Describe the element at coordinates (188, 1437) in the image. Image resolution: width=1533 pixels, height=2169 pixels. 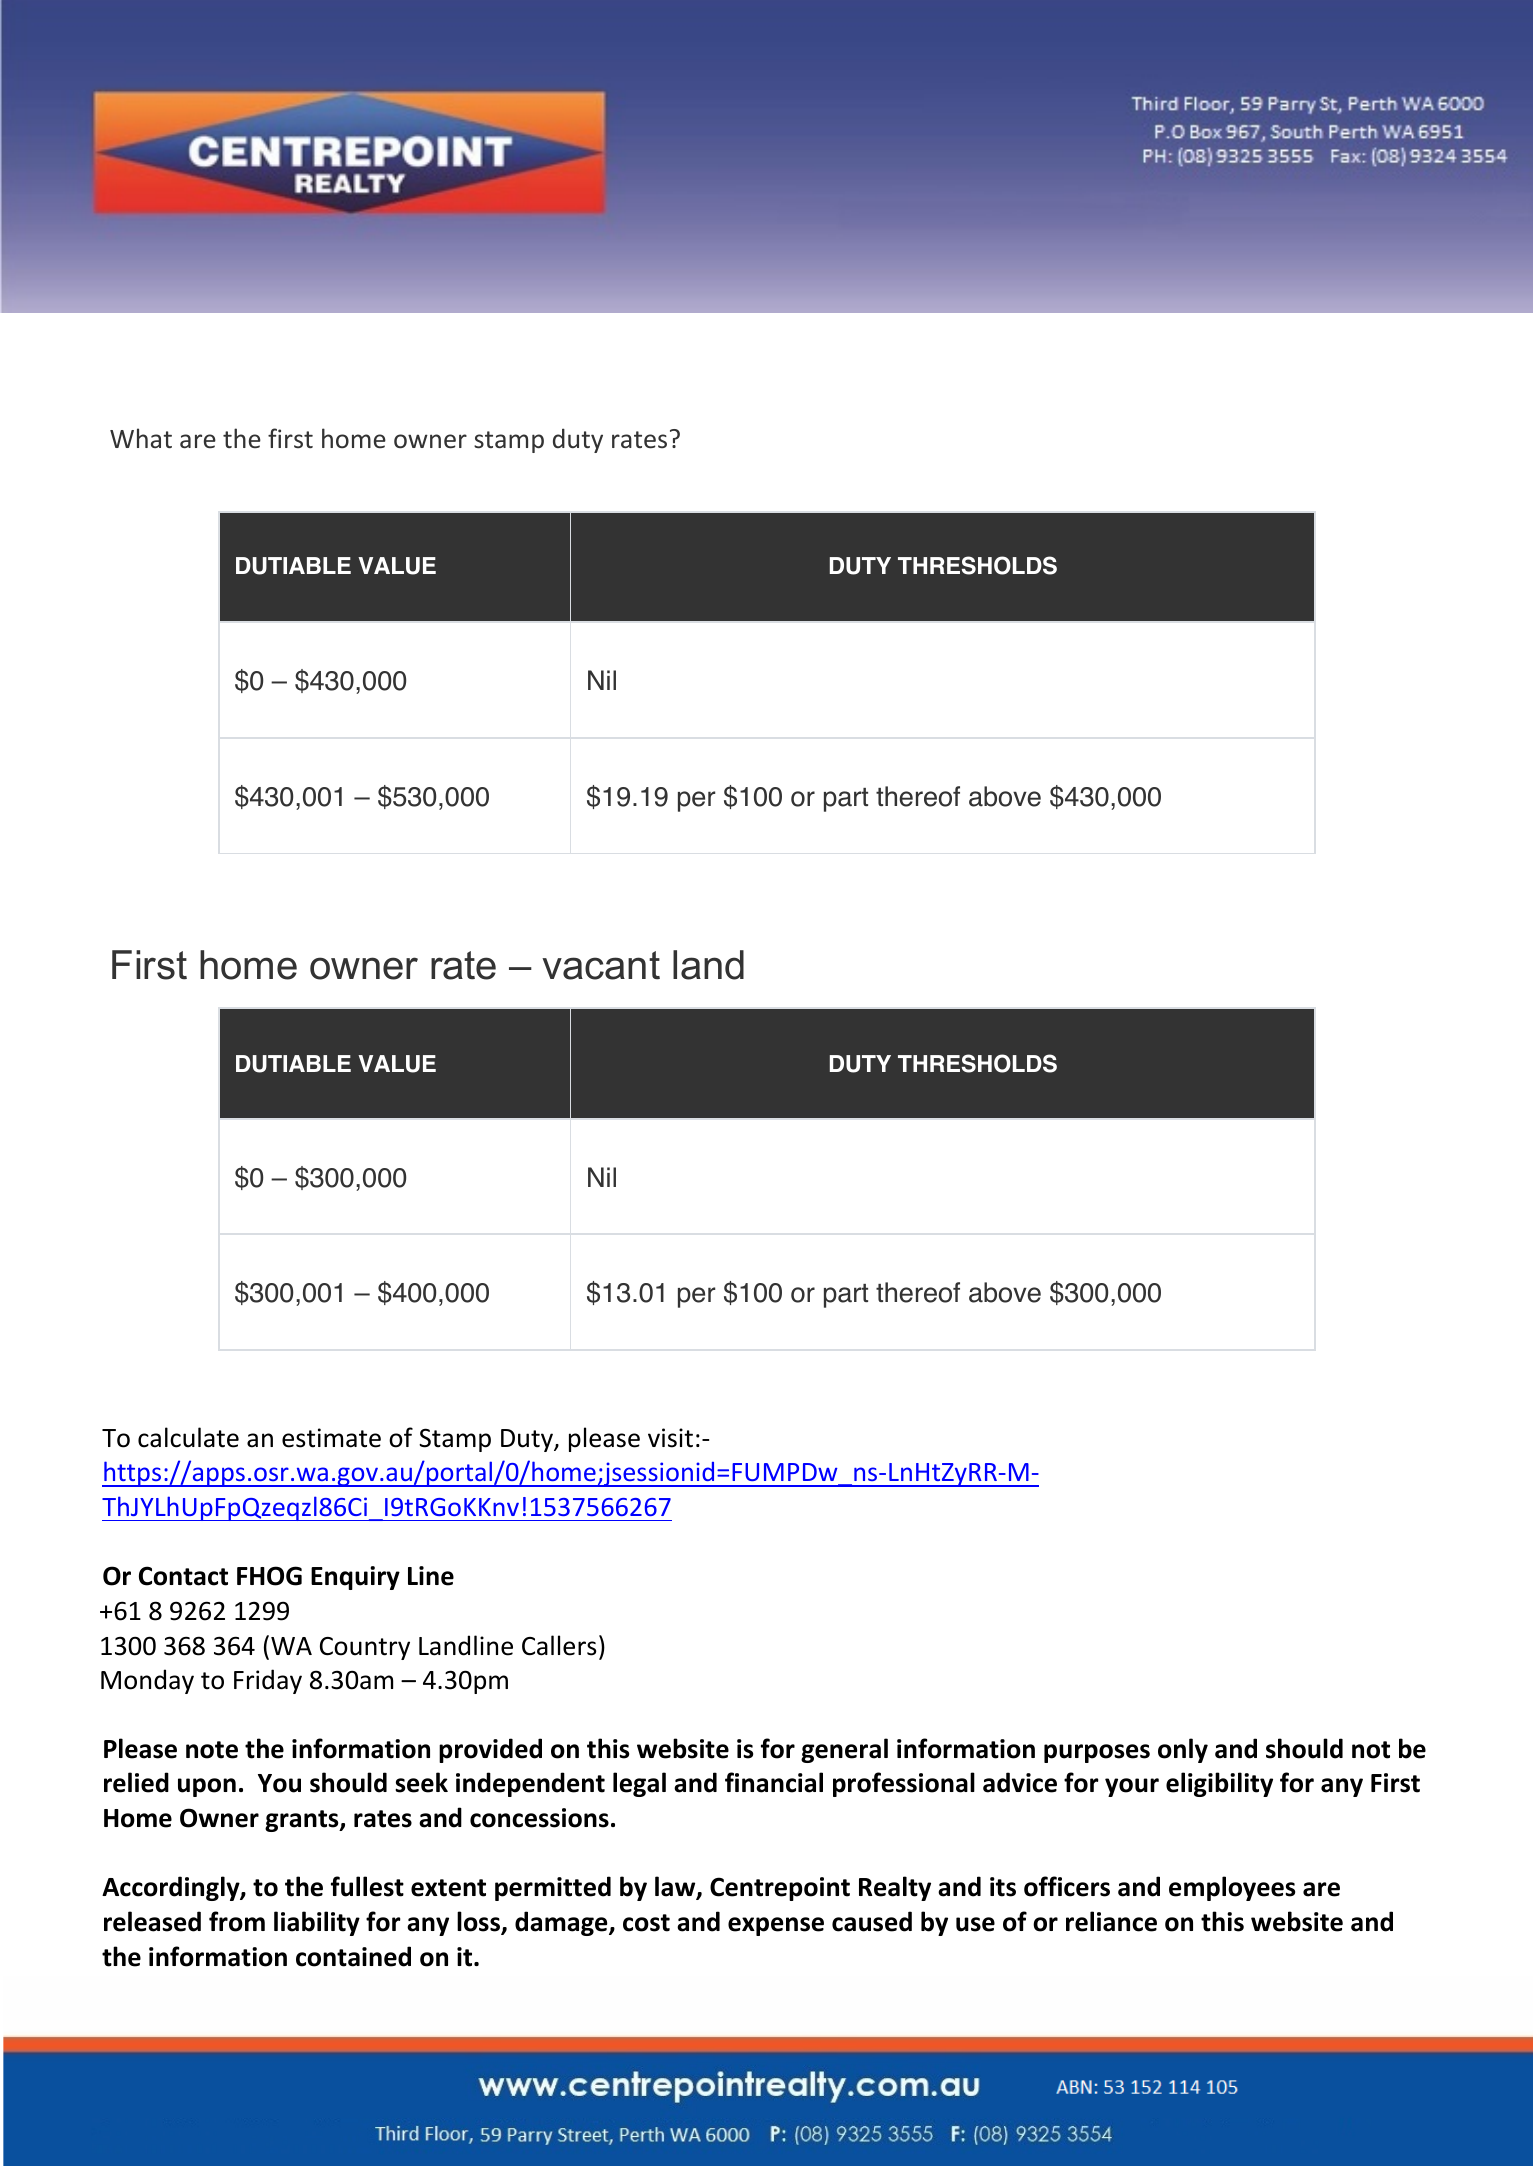
I see `calculate` at that location.
